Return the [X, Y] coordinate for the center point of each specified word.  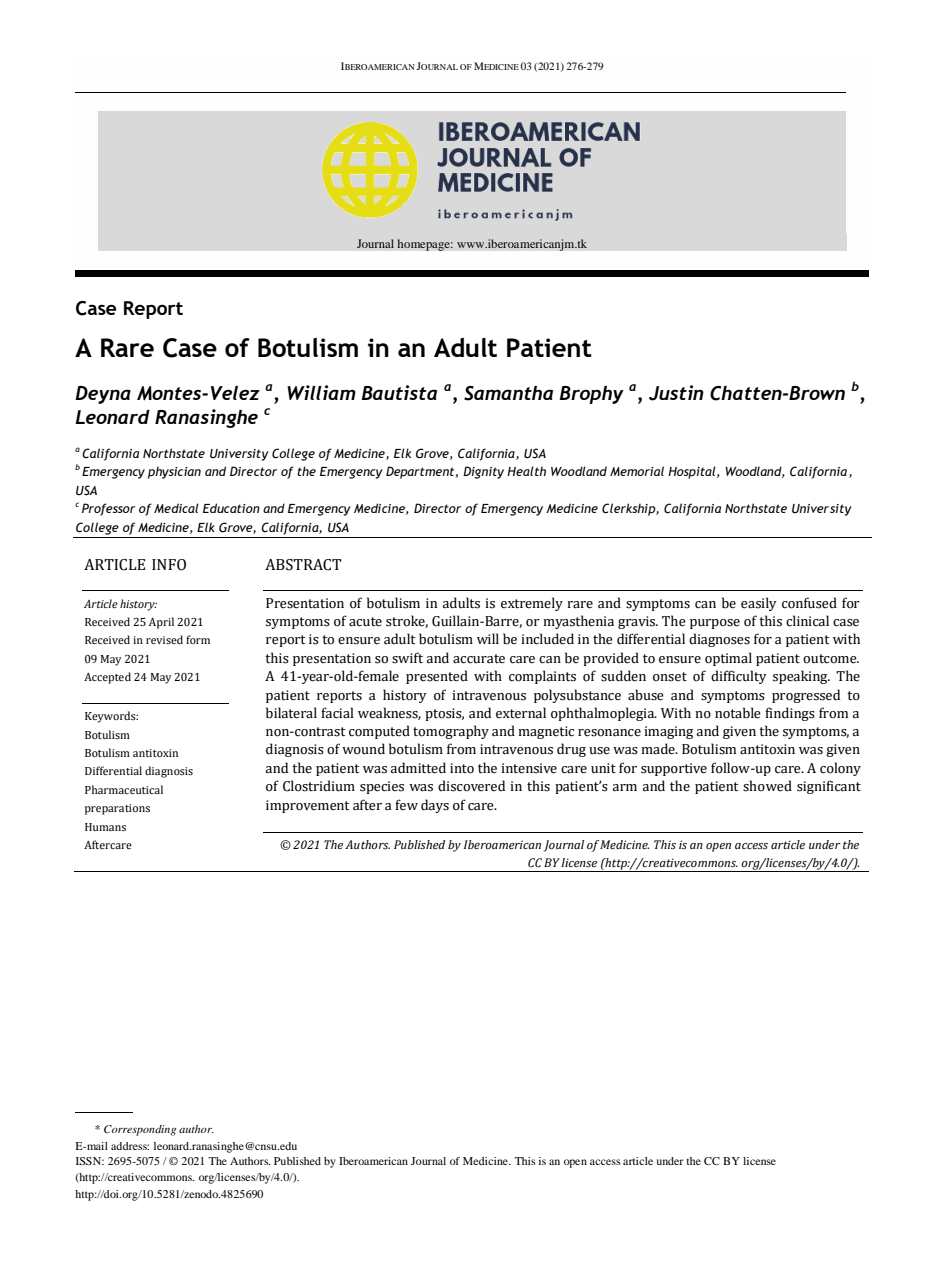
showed [767, 786]
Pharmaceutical [124, 789]
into [462, 768]
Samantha [508, 393]
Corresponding [140, 1130]
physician [174, 472]
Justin [676, 393]
